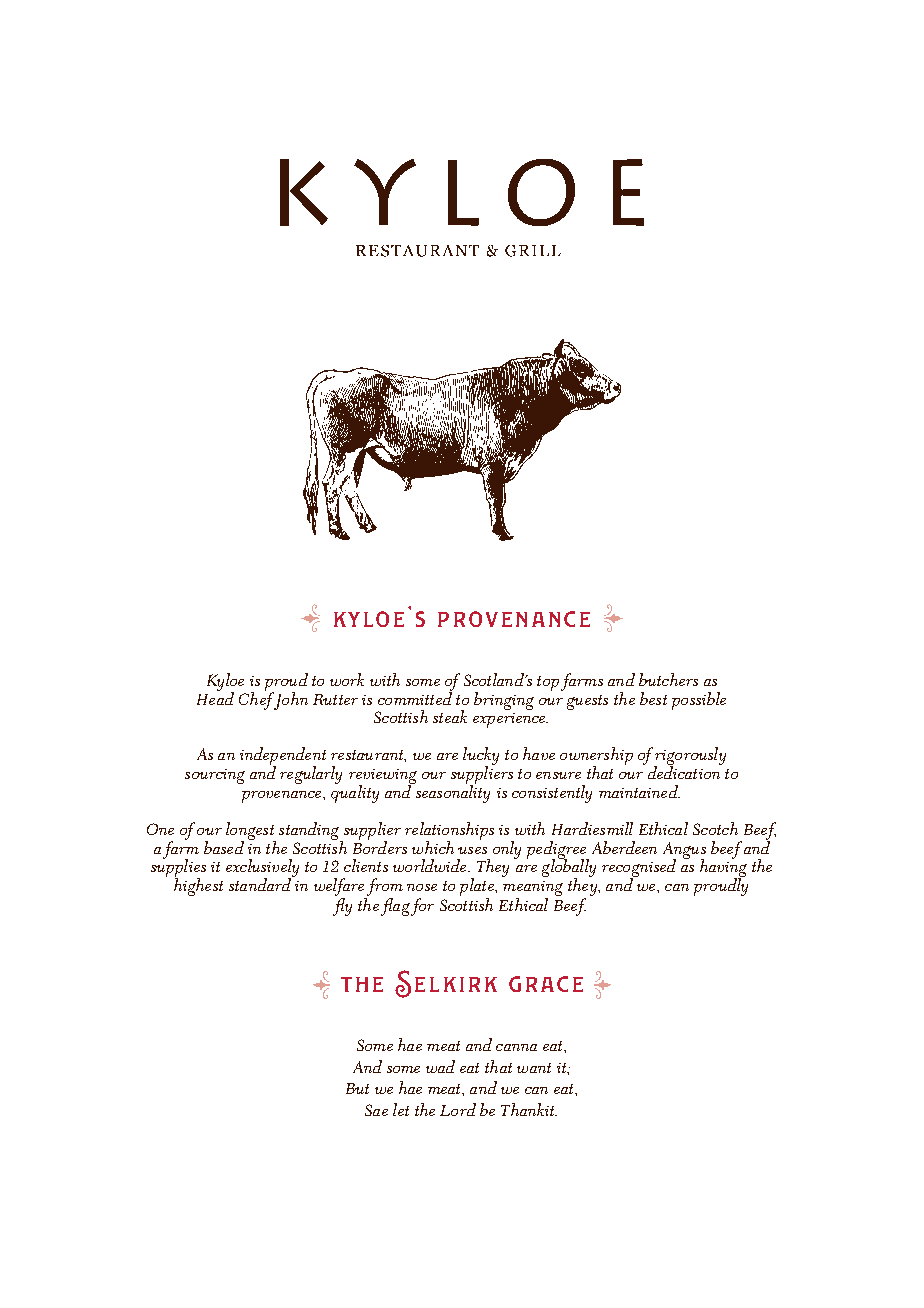  Describe the element at coordinates (215, 697) in the page. I see `Head` at that location.
